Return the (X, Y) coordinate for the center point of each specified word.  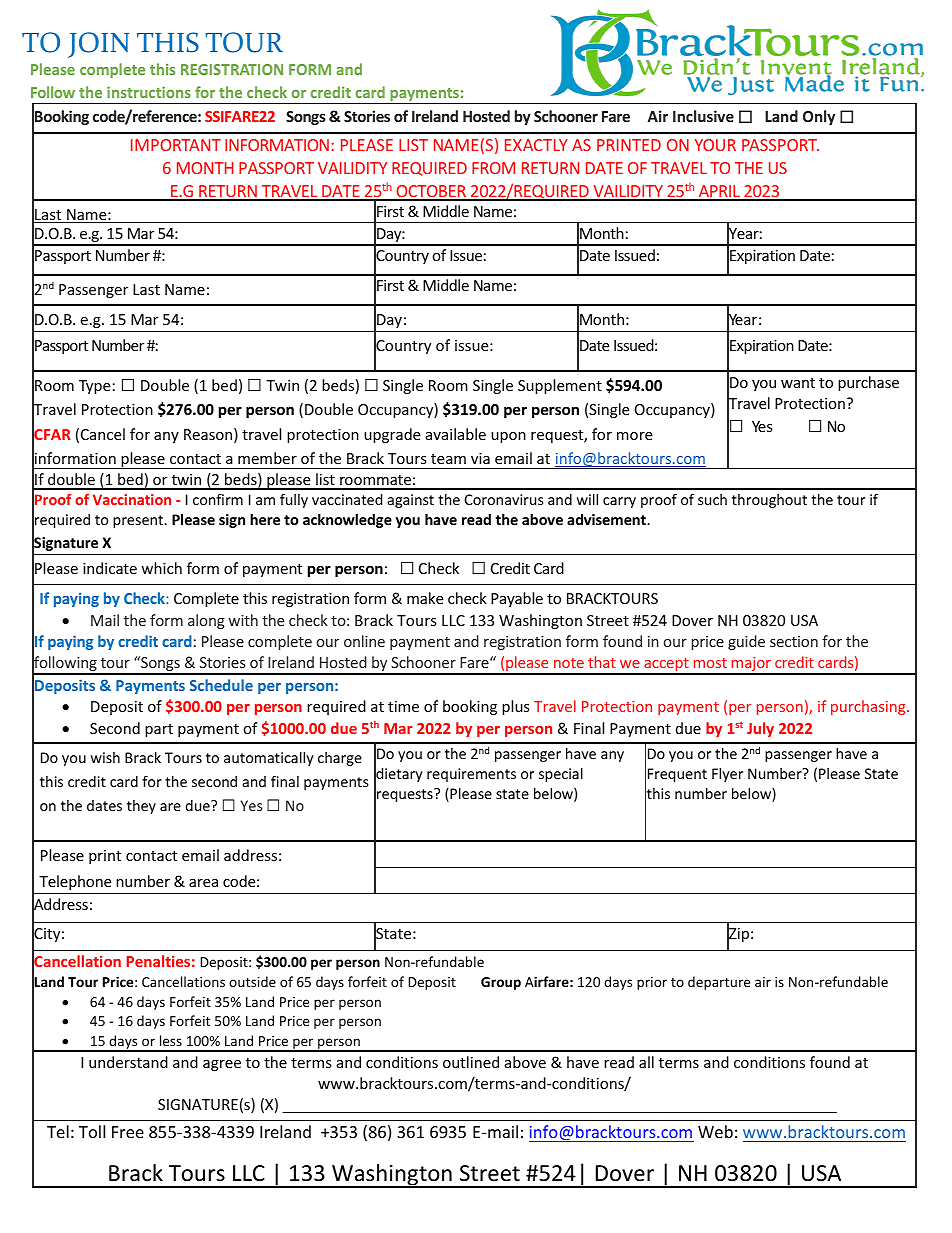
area (203, 883)
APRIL (719, 192)
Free (128, 1132)
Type (94, 387)
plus (516, 707)
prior (652, 983)
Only (819, 117)
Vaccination (132, 499)
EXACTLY (536, 145)
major (751, 665)
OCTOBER (431, 192)
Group (501, 983)
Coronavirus (504, 499)
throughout (769, 501)
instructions (149, 92)
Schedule (221, 685)
